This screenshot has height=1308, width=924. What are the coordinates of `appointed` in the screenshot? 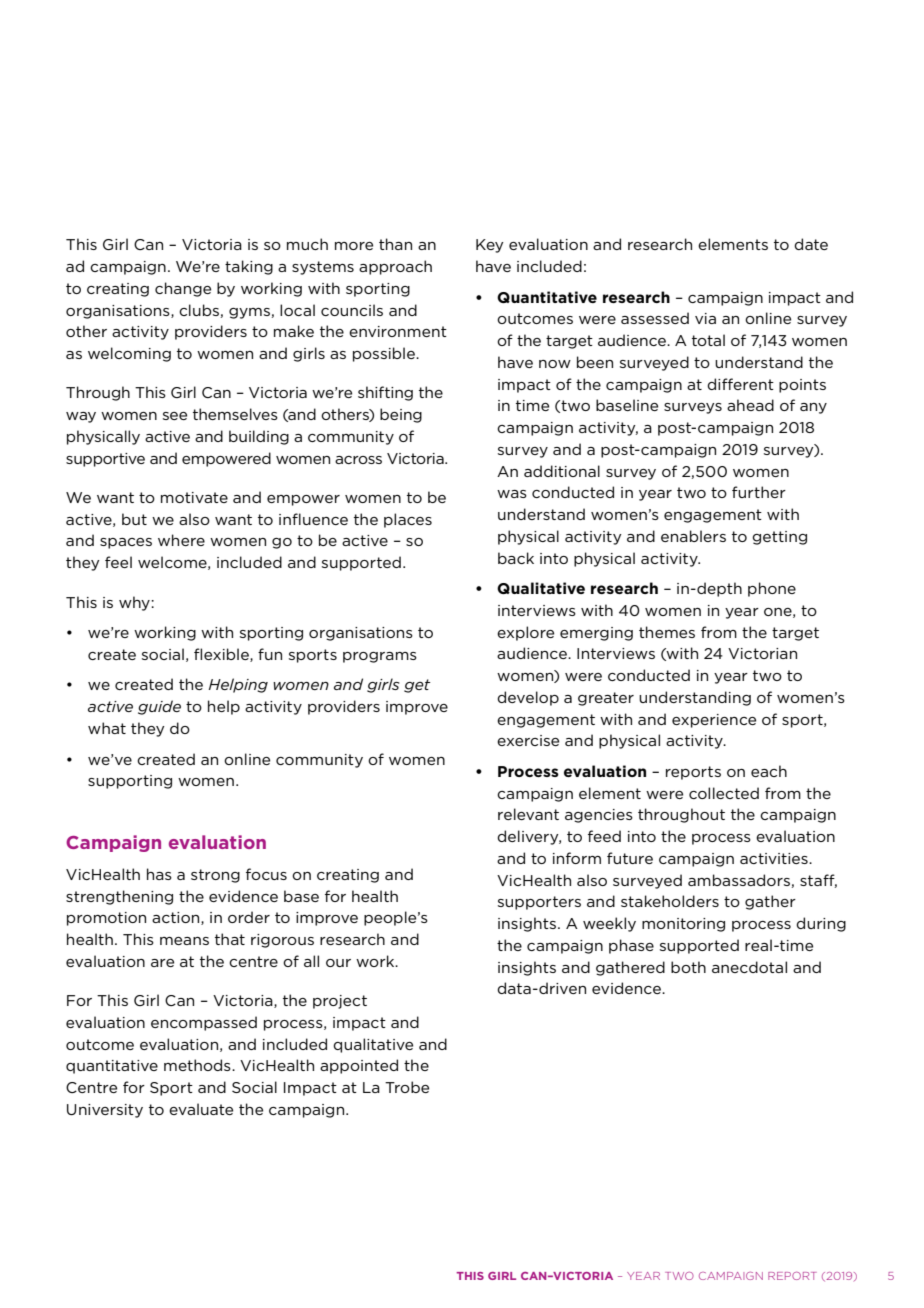 It's located at (359, 1066).
